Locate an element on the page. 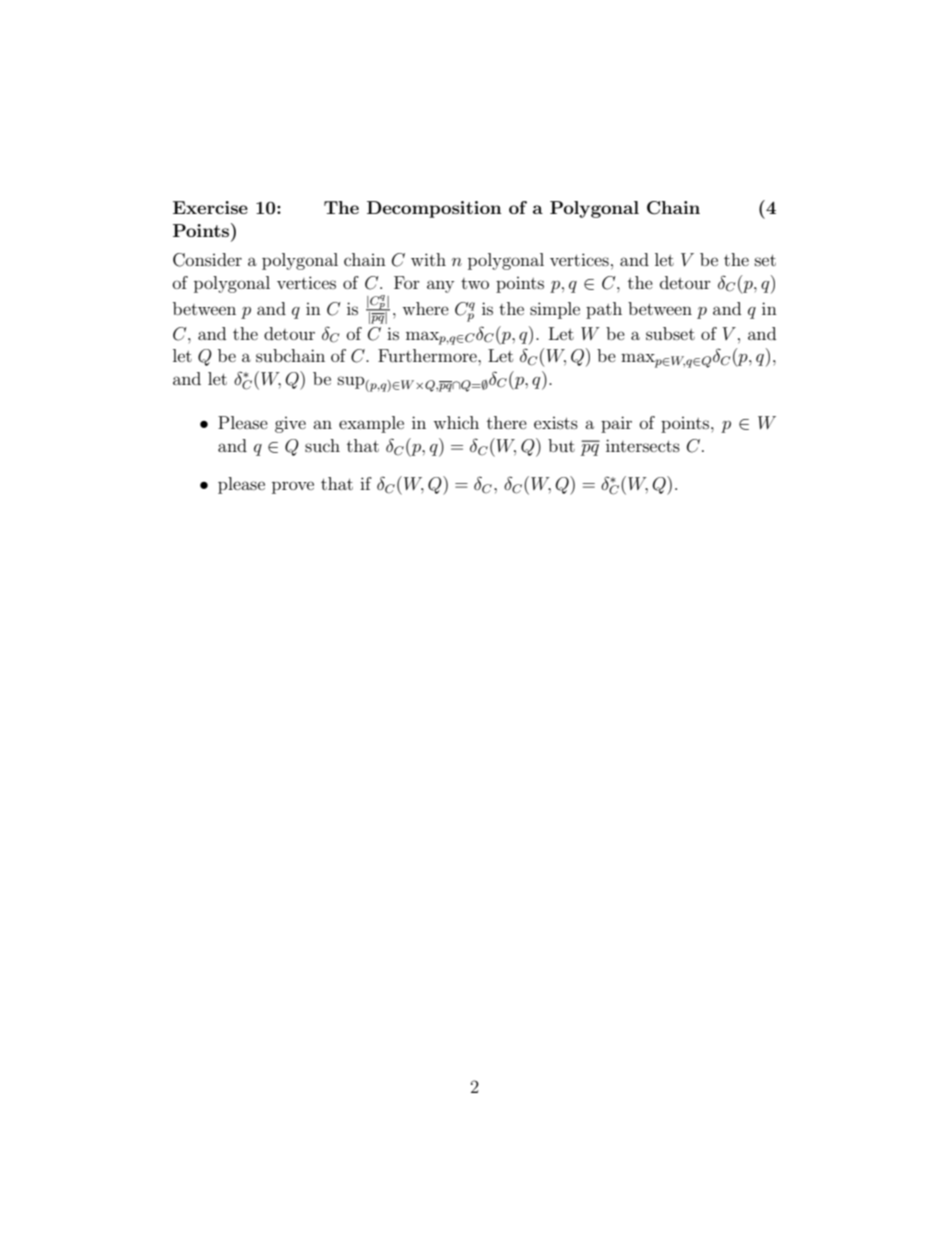 This document has width=952, height=1233. where is located at coordinates (425, 308).
